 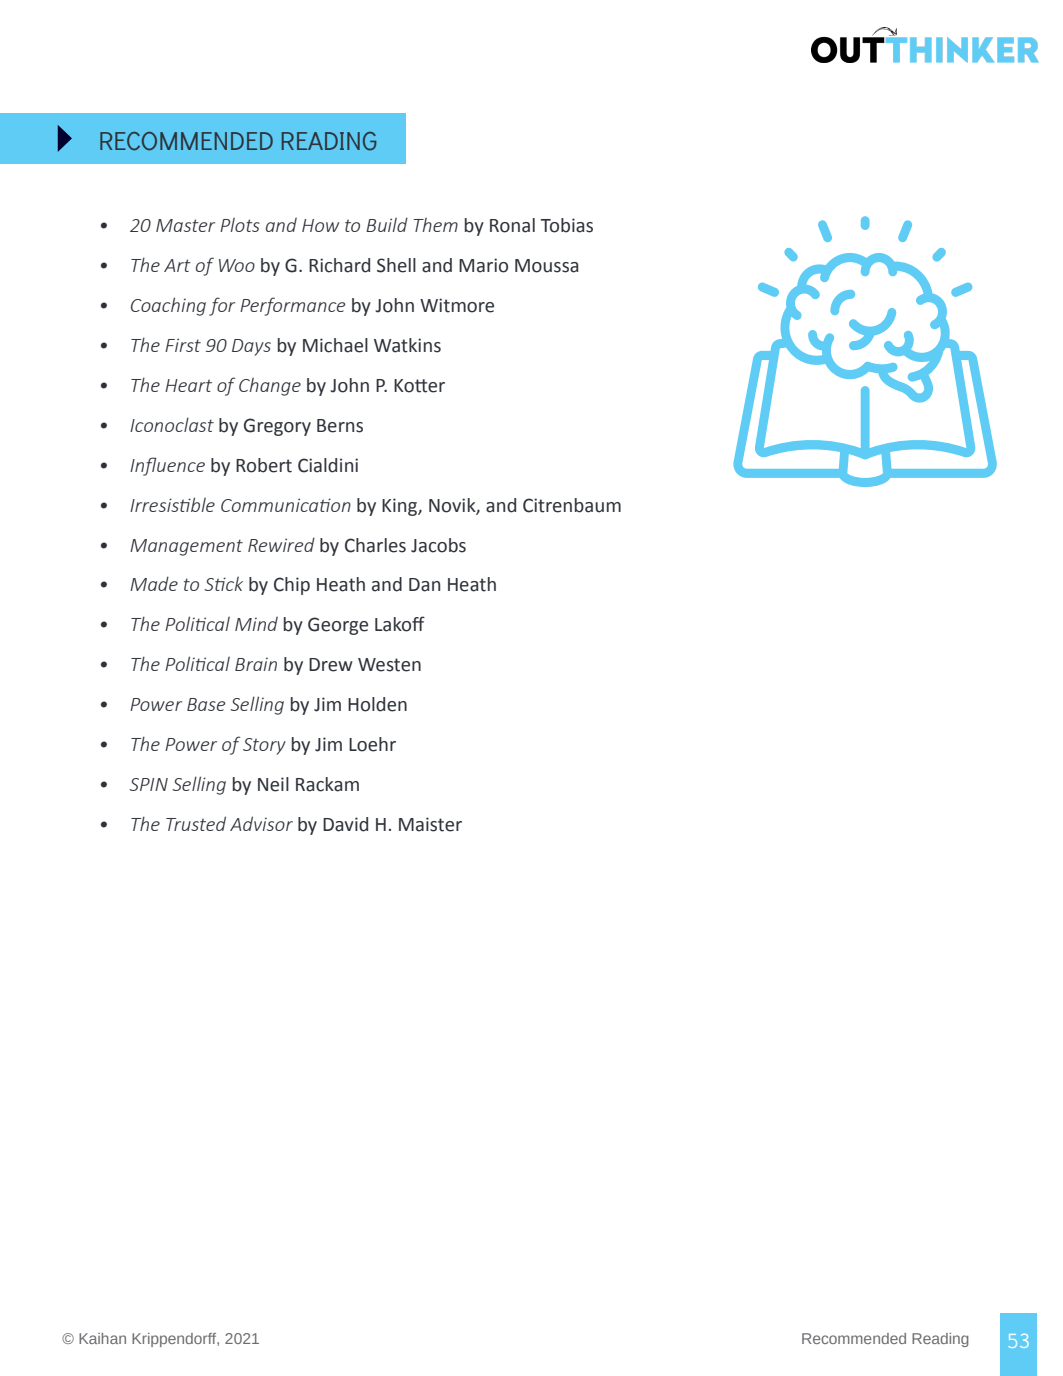 I want to click on Management, so click(x=186, y=547).
